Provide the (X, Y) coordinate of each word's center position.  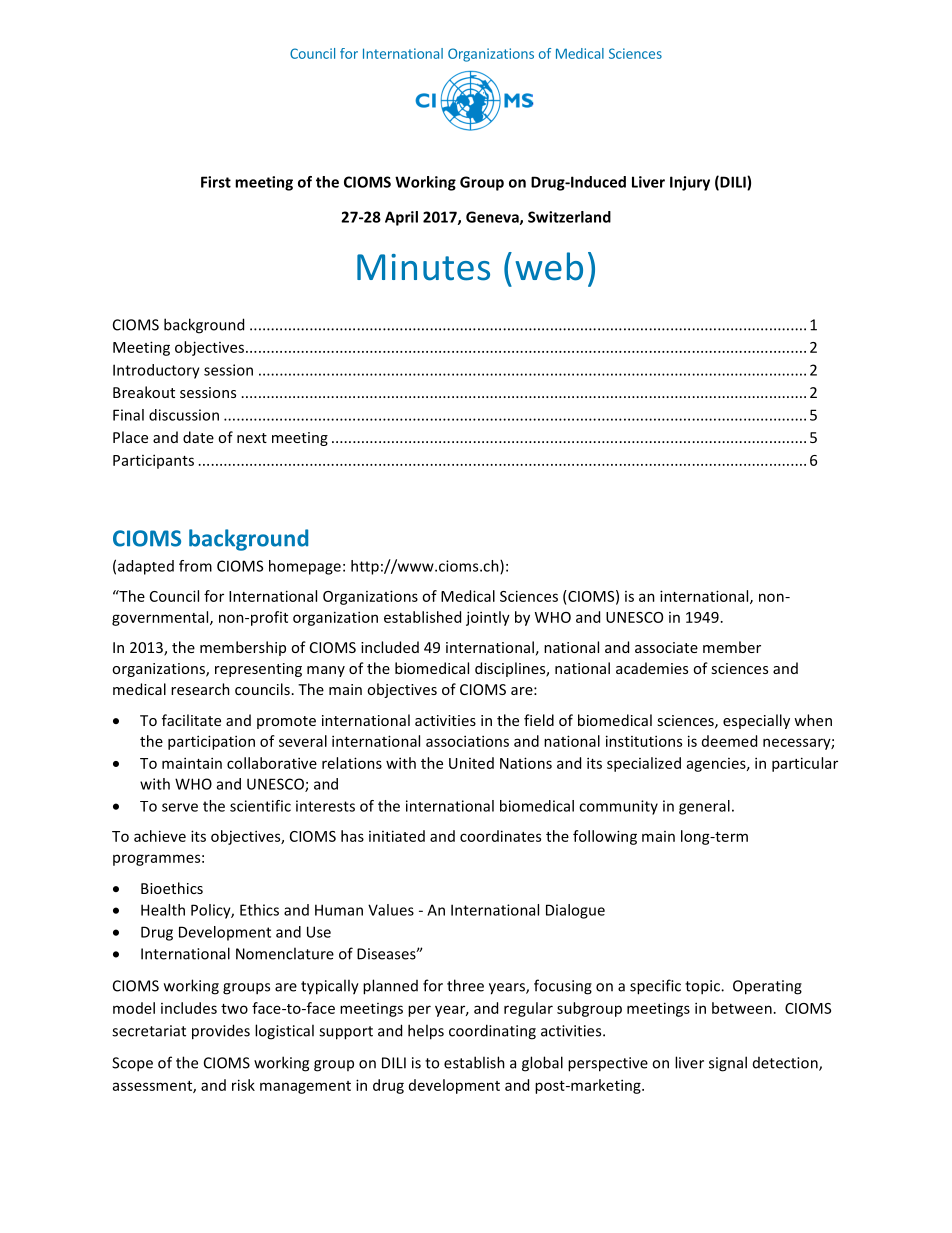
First (216, 182)
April (401, 218)
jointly (488, 618)
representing (258, 670)
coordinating (492, 1032)
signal (728, 1064)
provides (221, 1032)
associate (666, 647)
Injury (690, 183)
